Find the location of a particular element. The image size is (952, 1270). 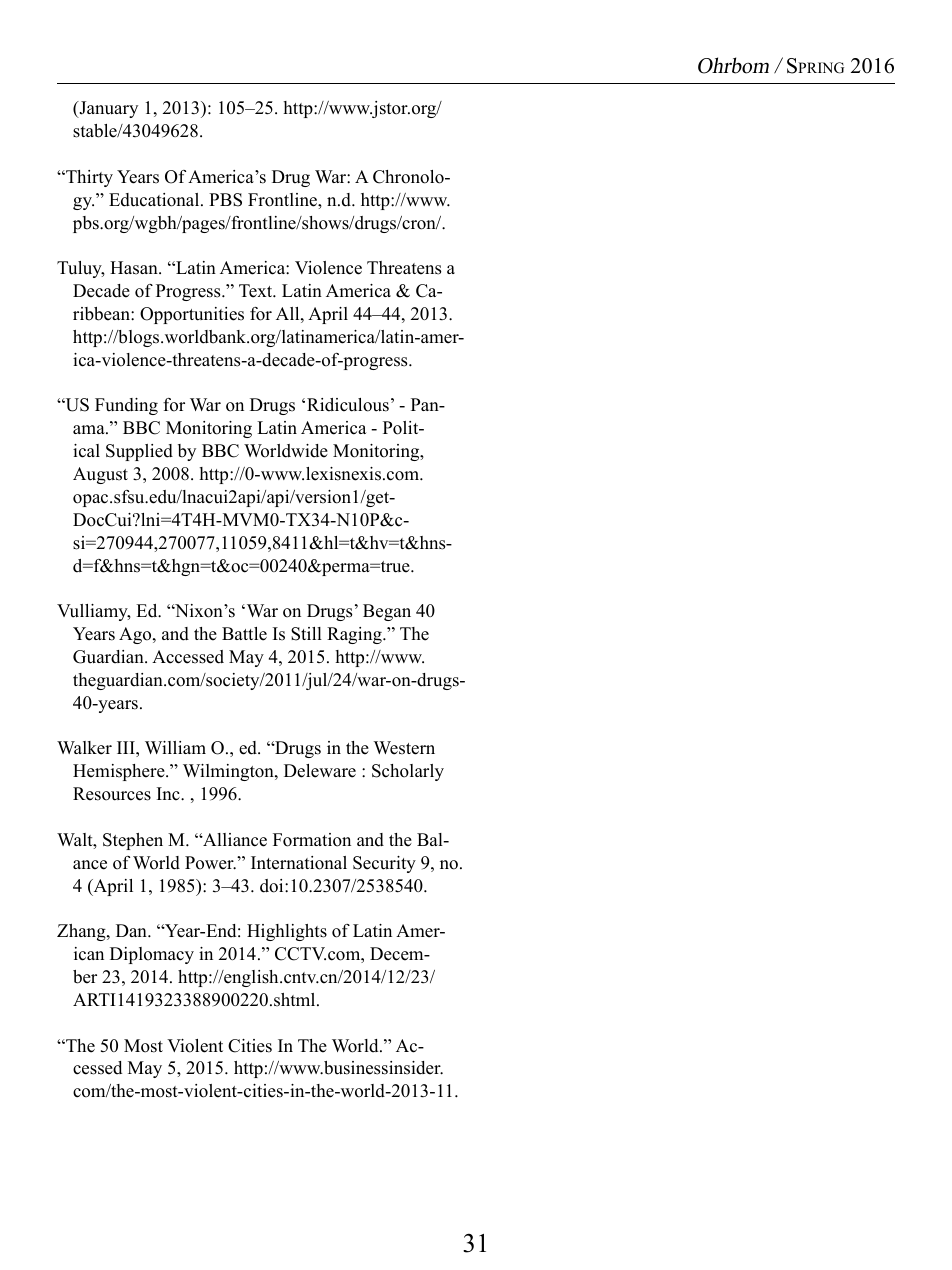

Ago is located at coordinates (136, 635).
